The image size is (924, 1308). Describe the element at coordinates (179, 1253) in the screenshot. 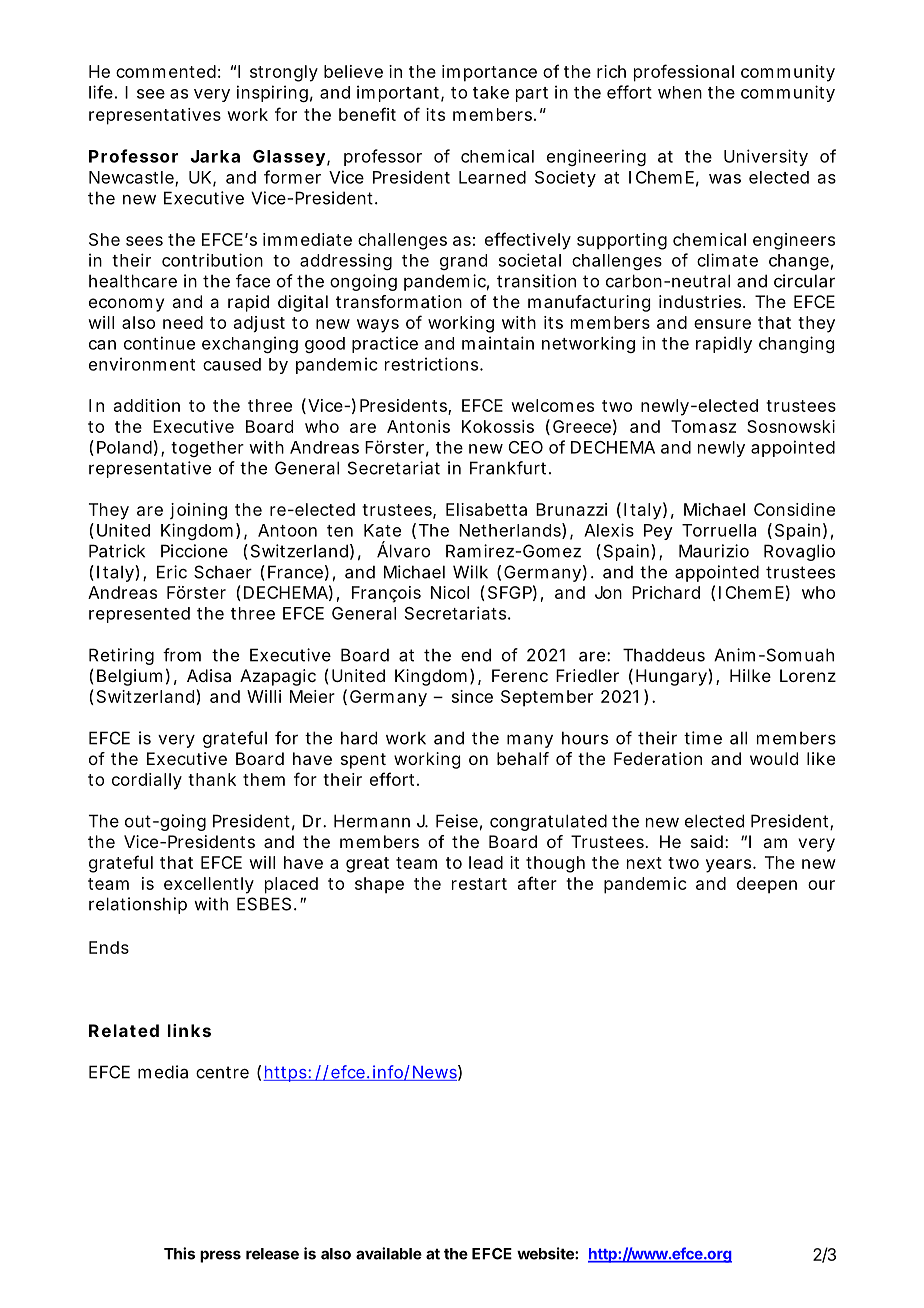

I see `This` at that location.
